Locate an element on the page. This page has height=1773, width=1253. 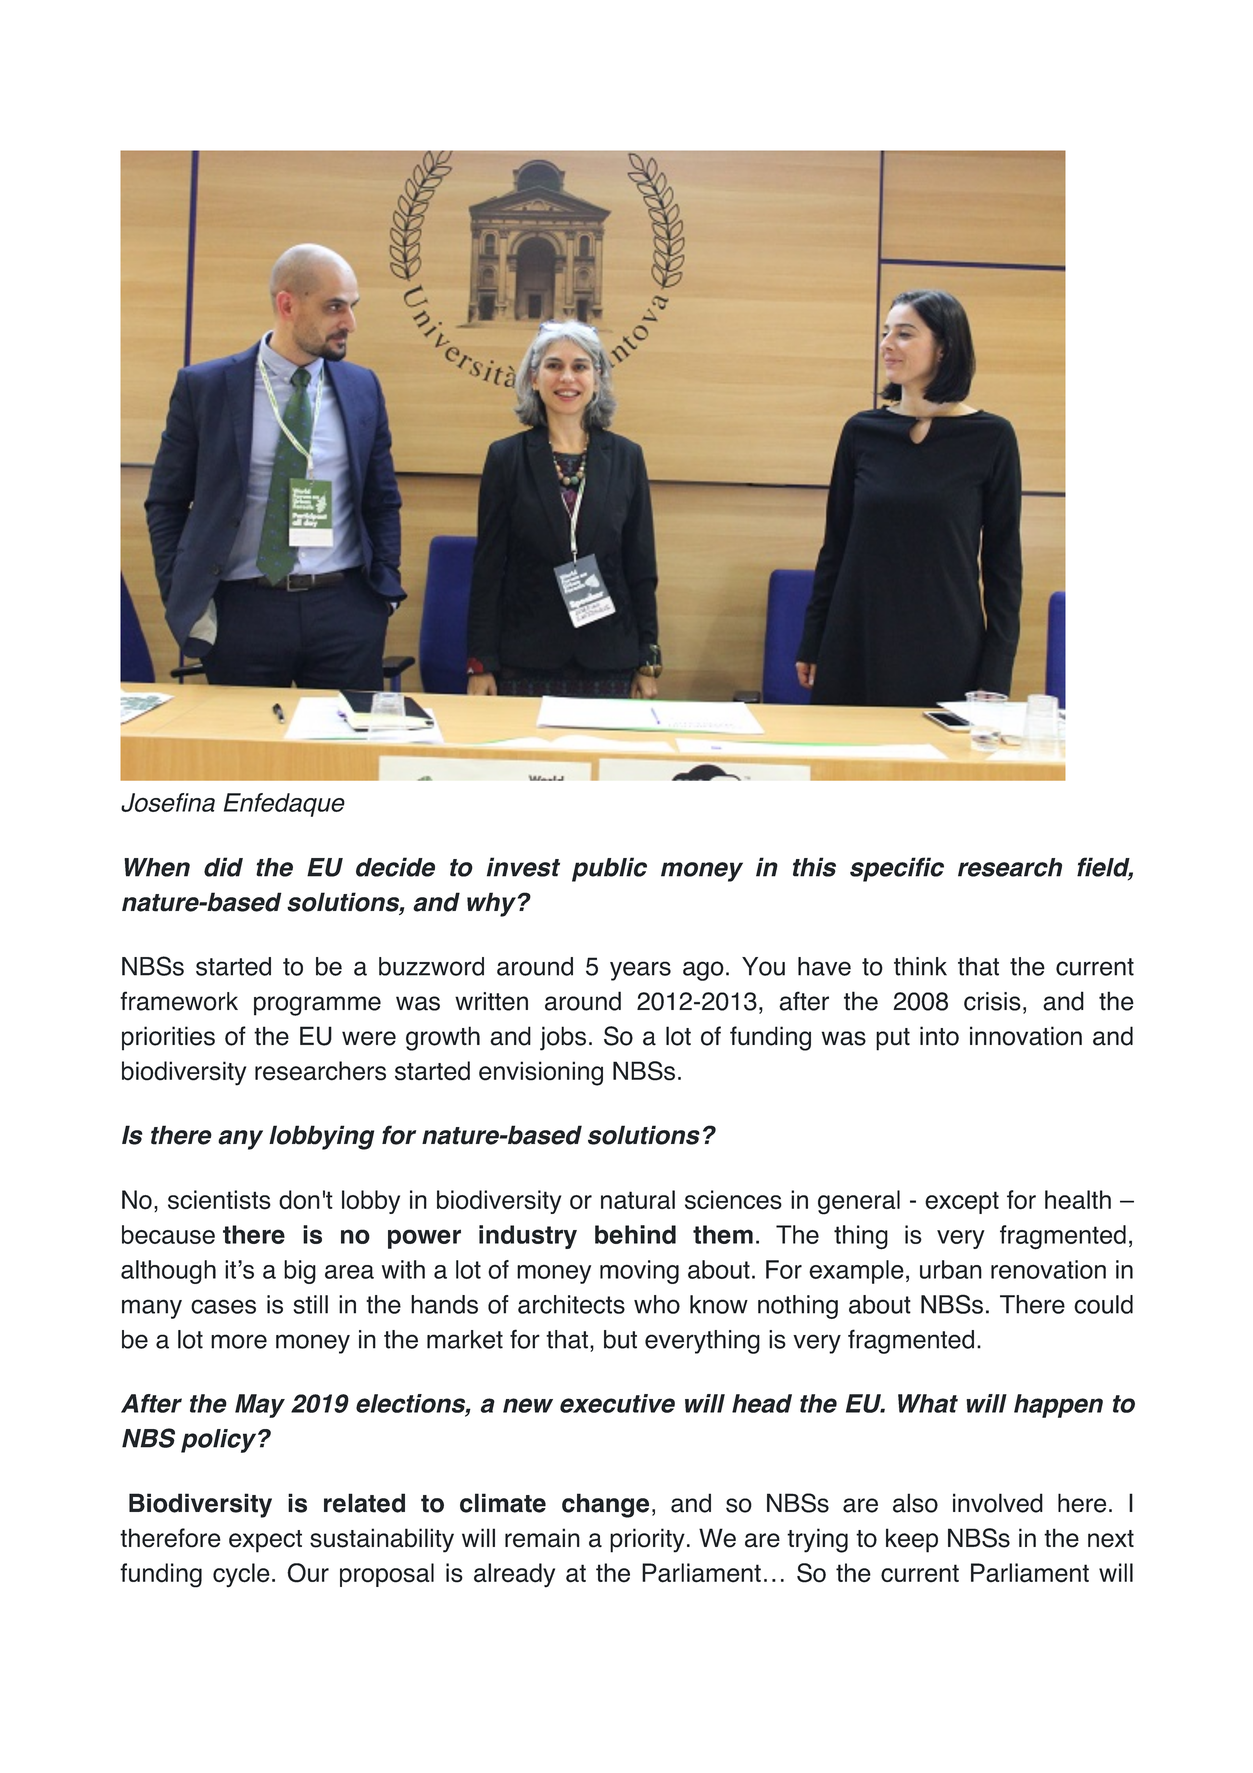
did is located at coordinates (223, 867).
